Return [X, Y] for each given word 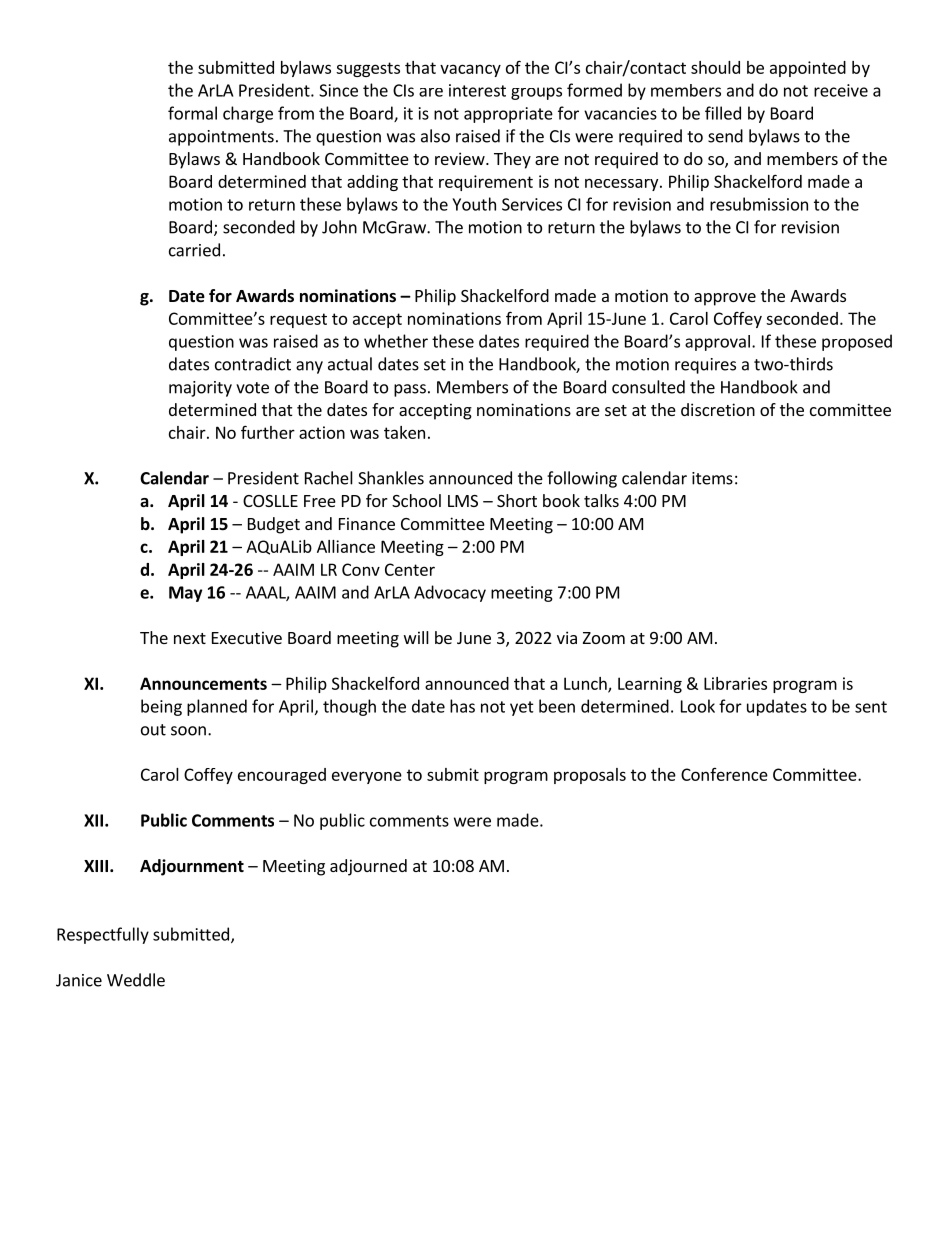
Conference [724, 774]
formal [192, 113]
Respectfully [103, 935]
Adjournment [192, 867]
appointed [808, 69]
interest [477, 90]
